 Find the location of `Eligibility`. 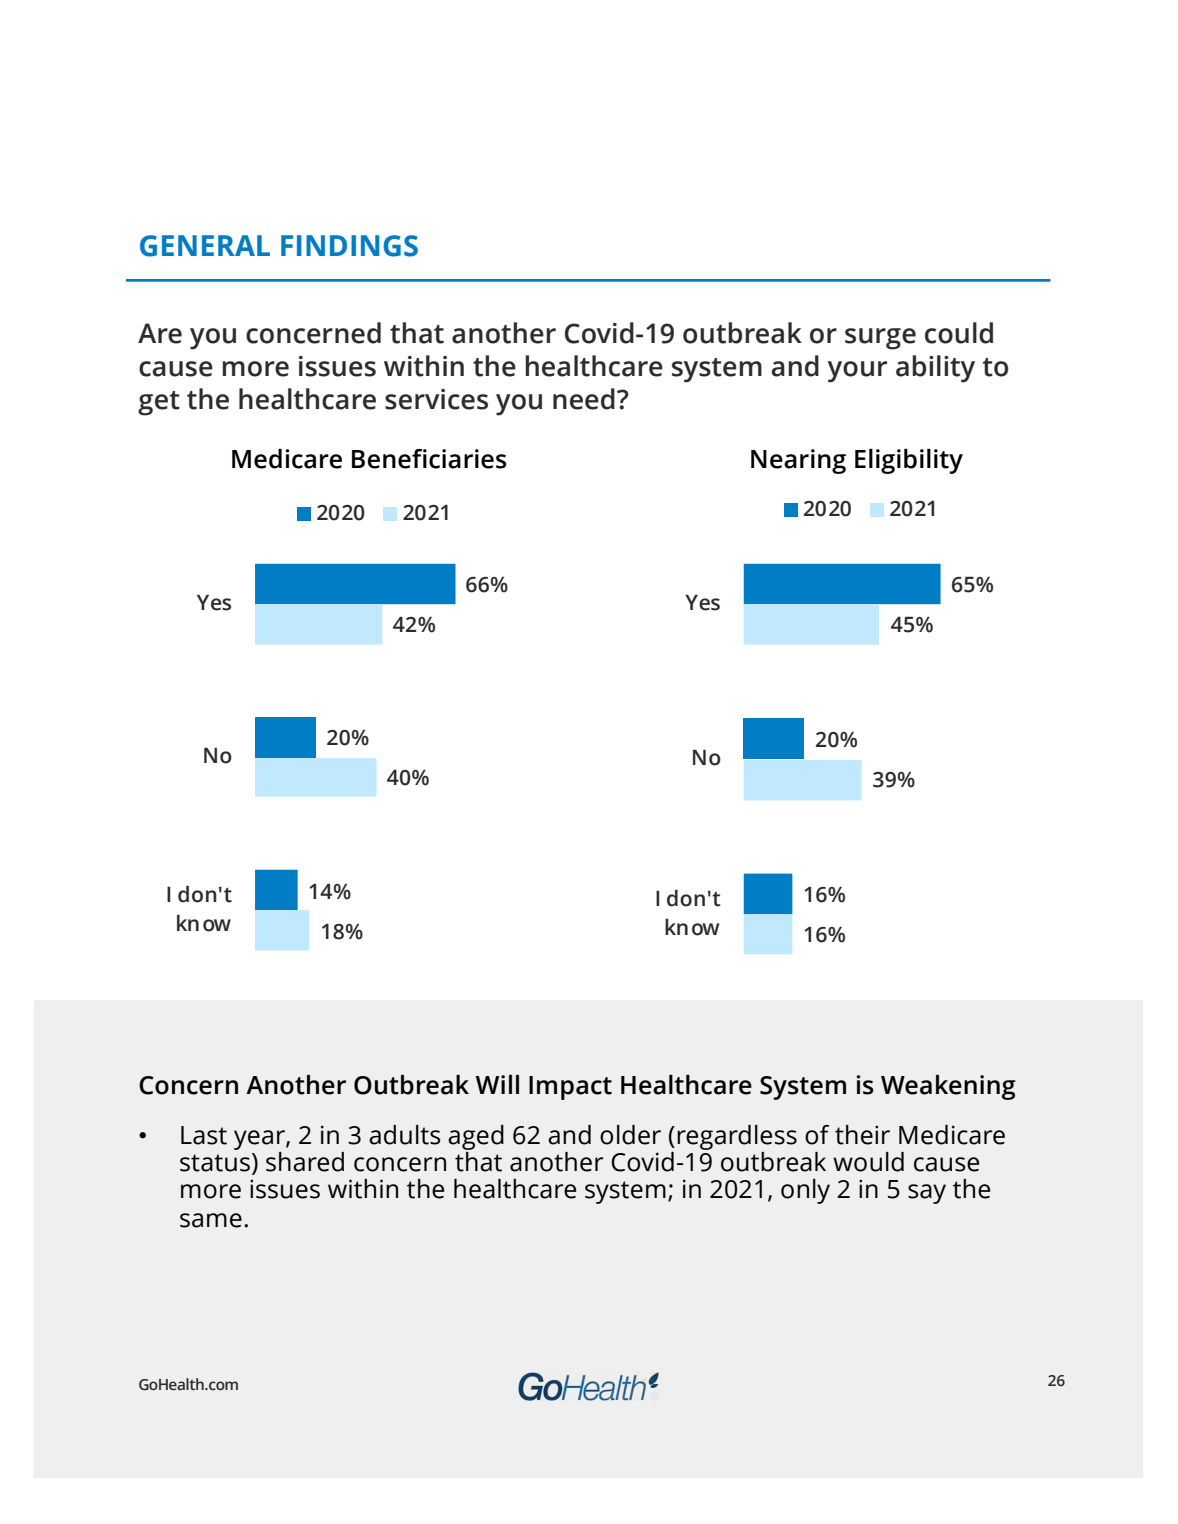

Eligibility is located at coordinates (909, 461).
